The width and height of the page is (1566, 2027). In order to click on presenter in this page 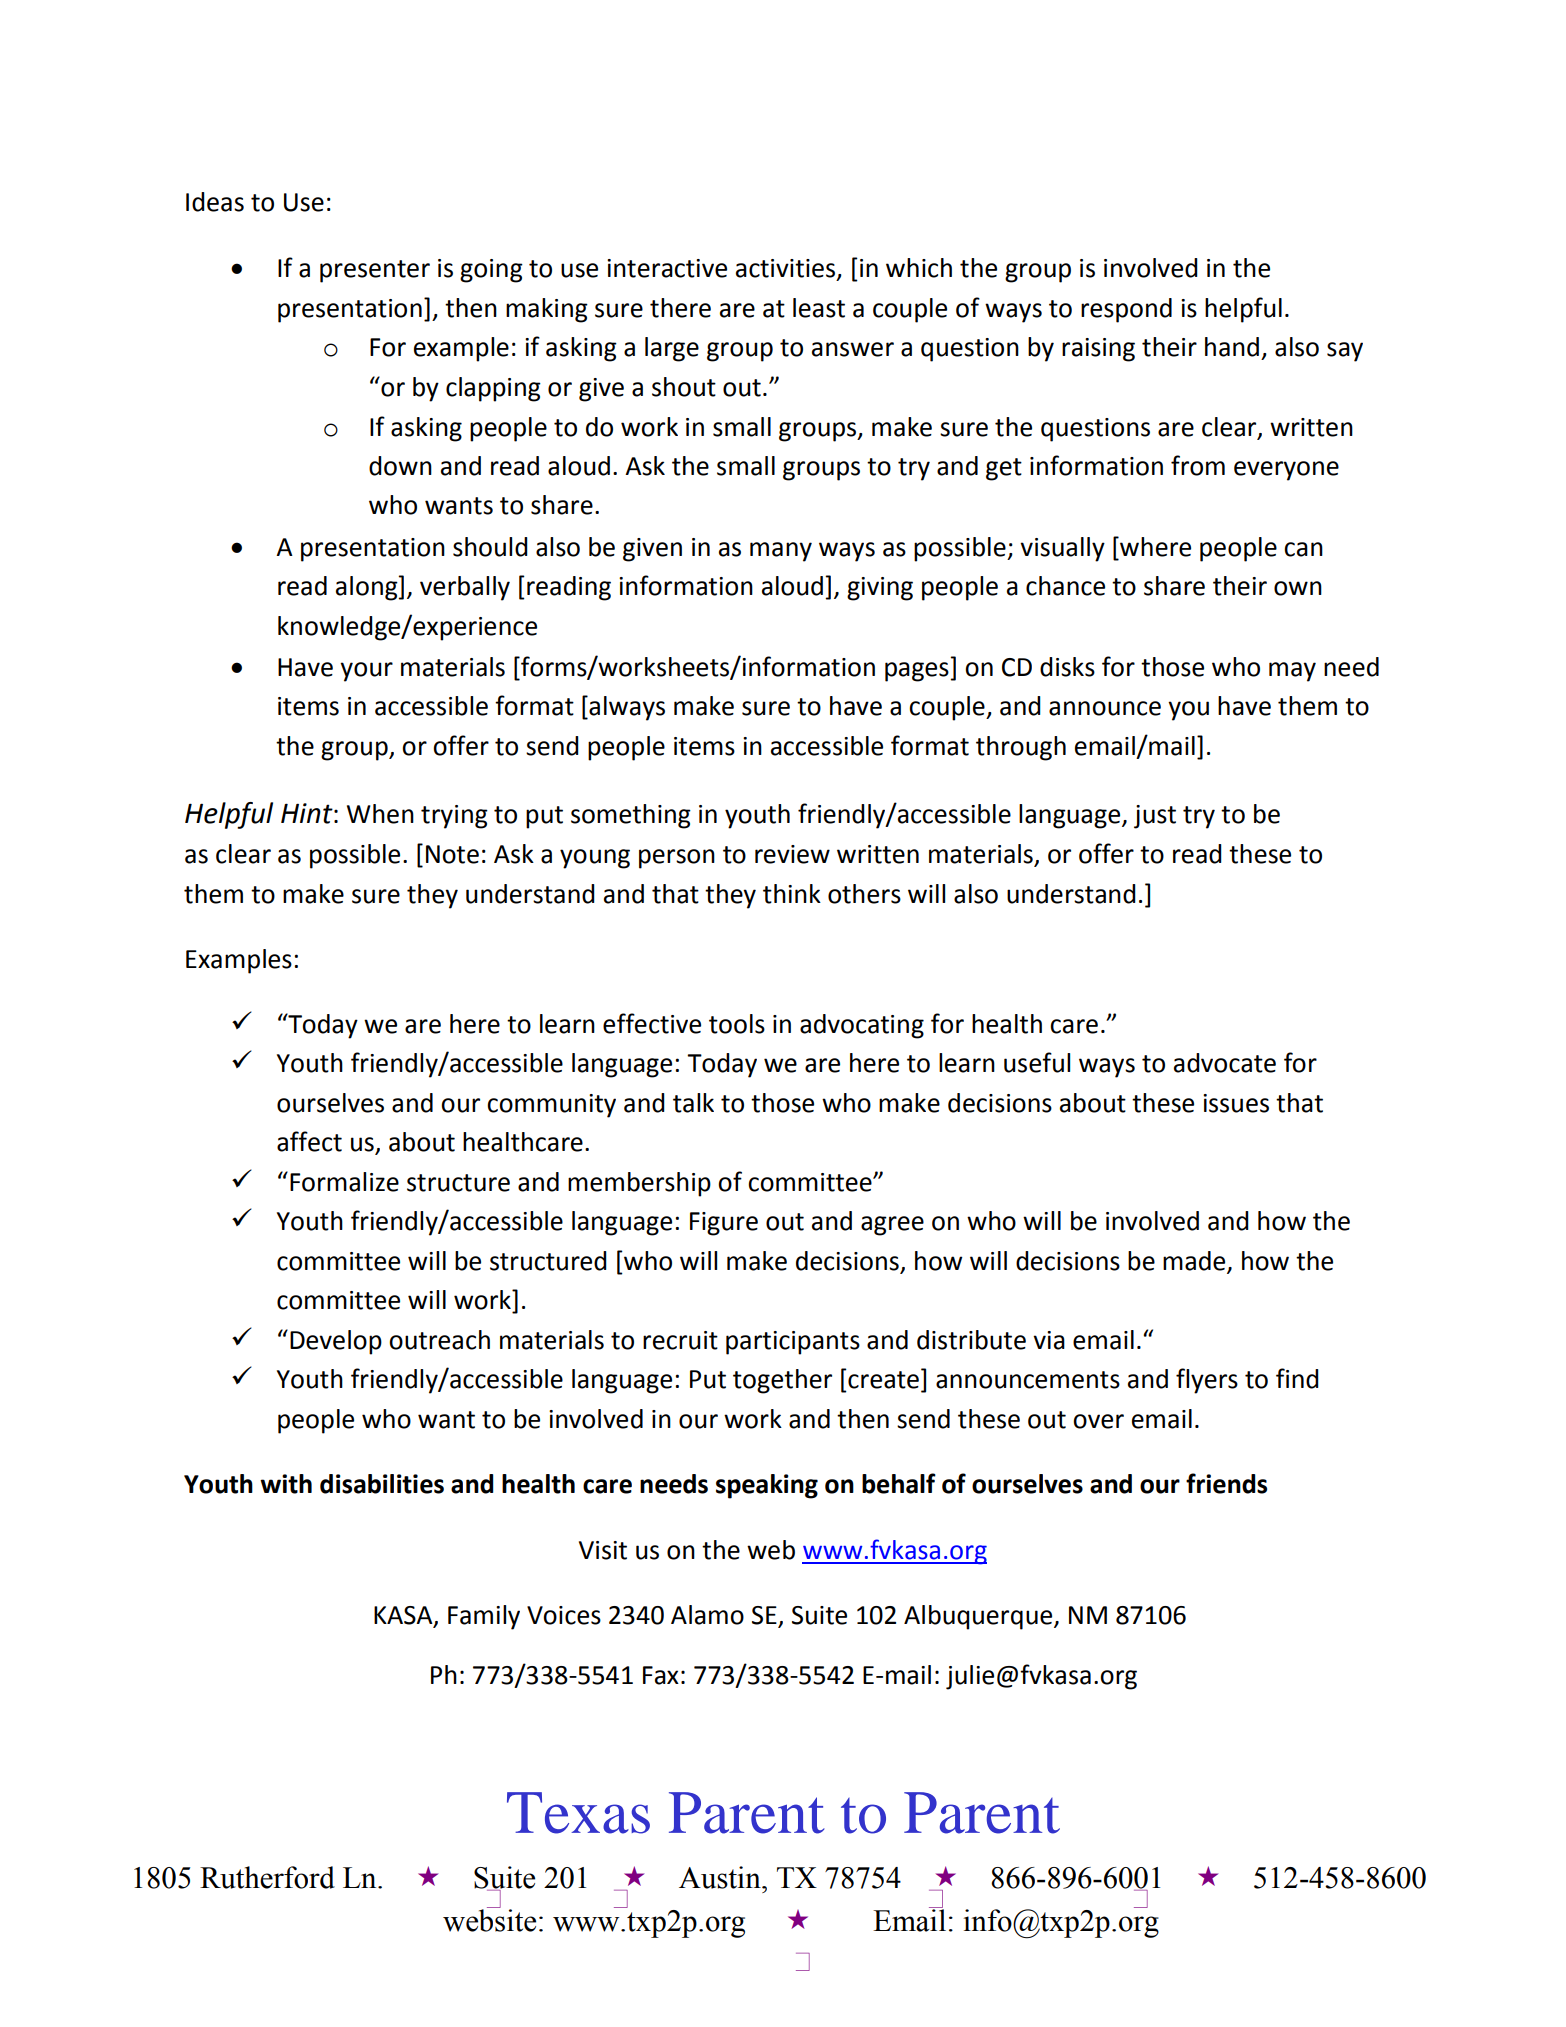, I will do `click(375, 271)`.
